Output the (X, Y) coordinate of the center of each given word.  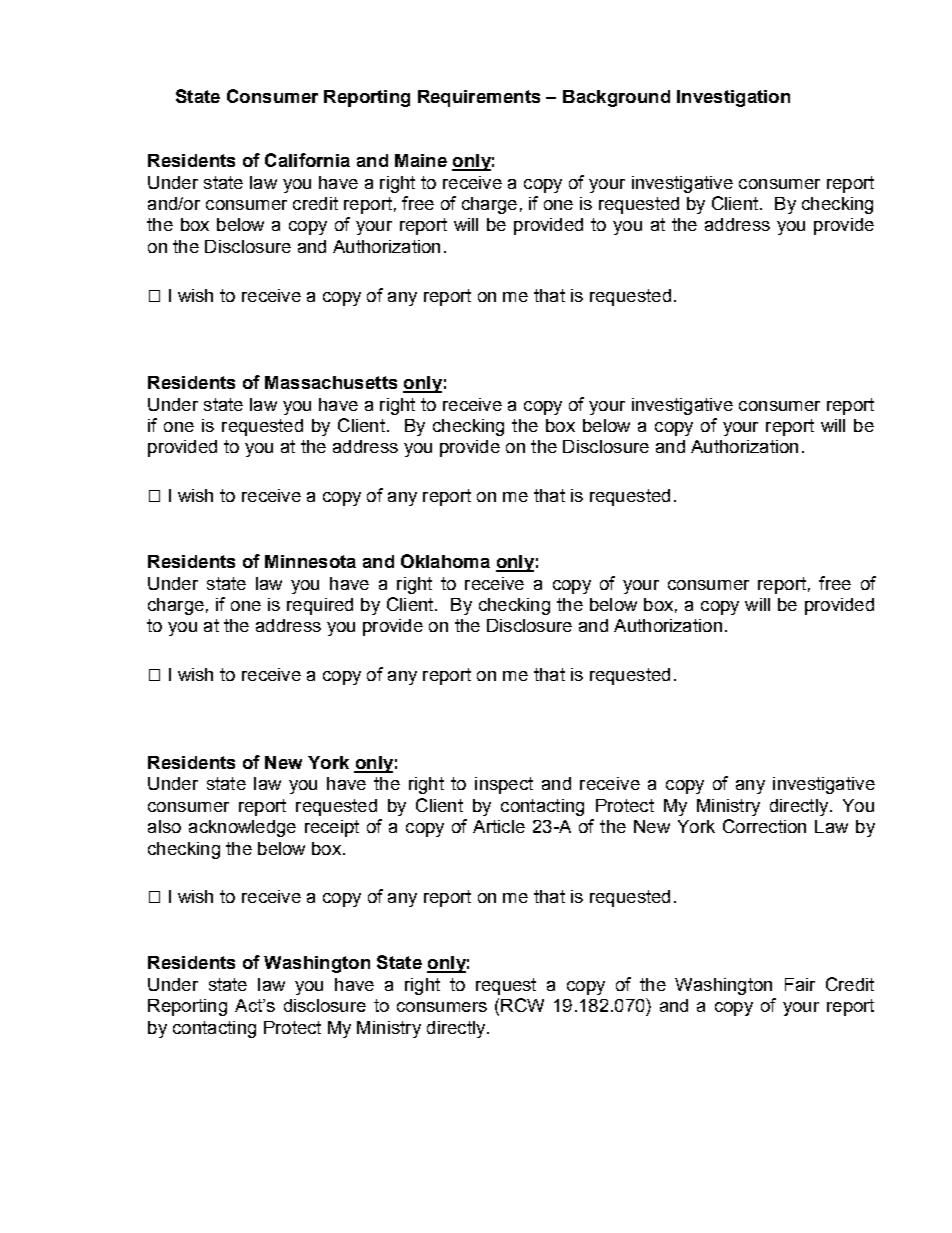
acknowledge (242, 828)
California (307, 160)
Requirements (479, 98)
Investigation (733, 98)
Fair (800, 984)
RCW (522, 1005)
